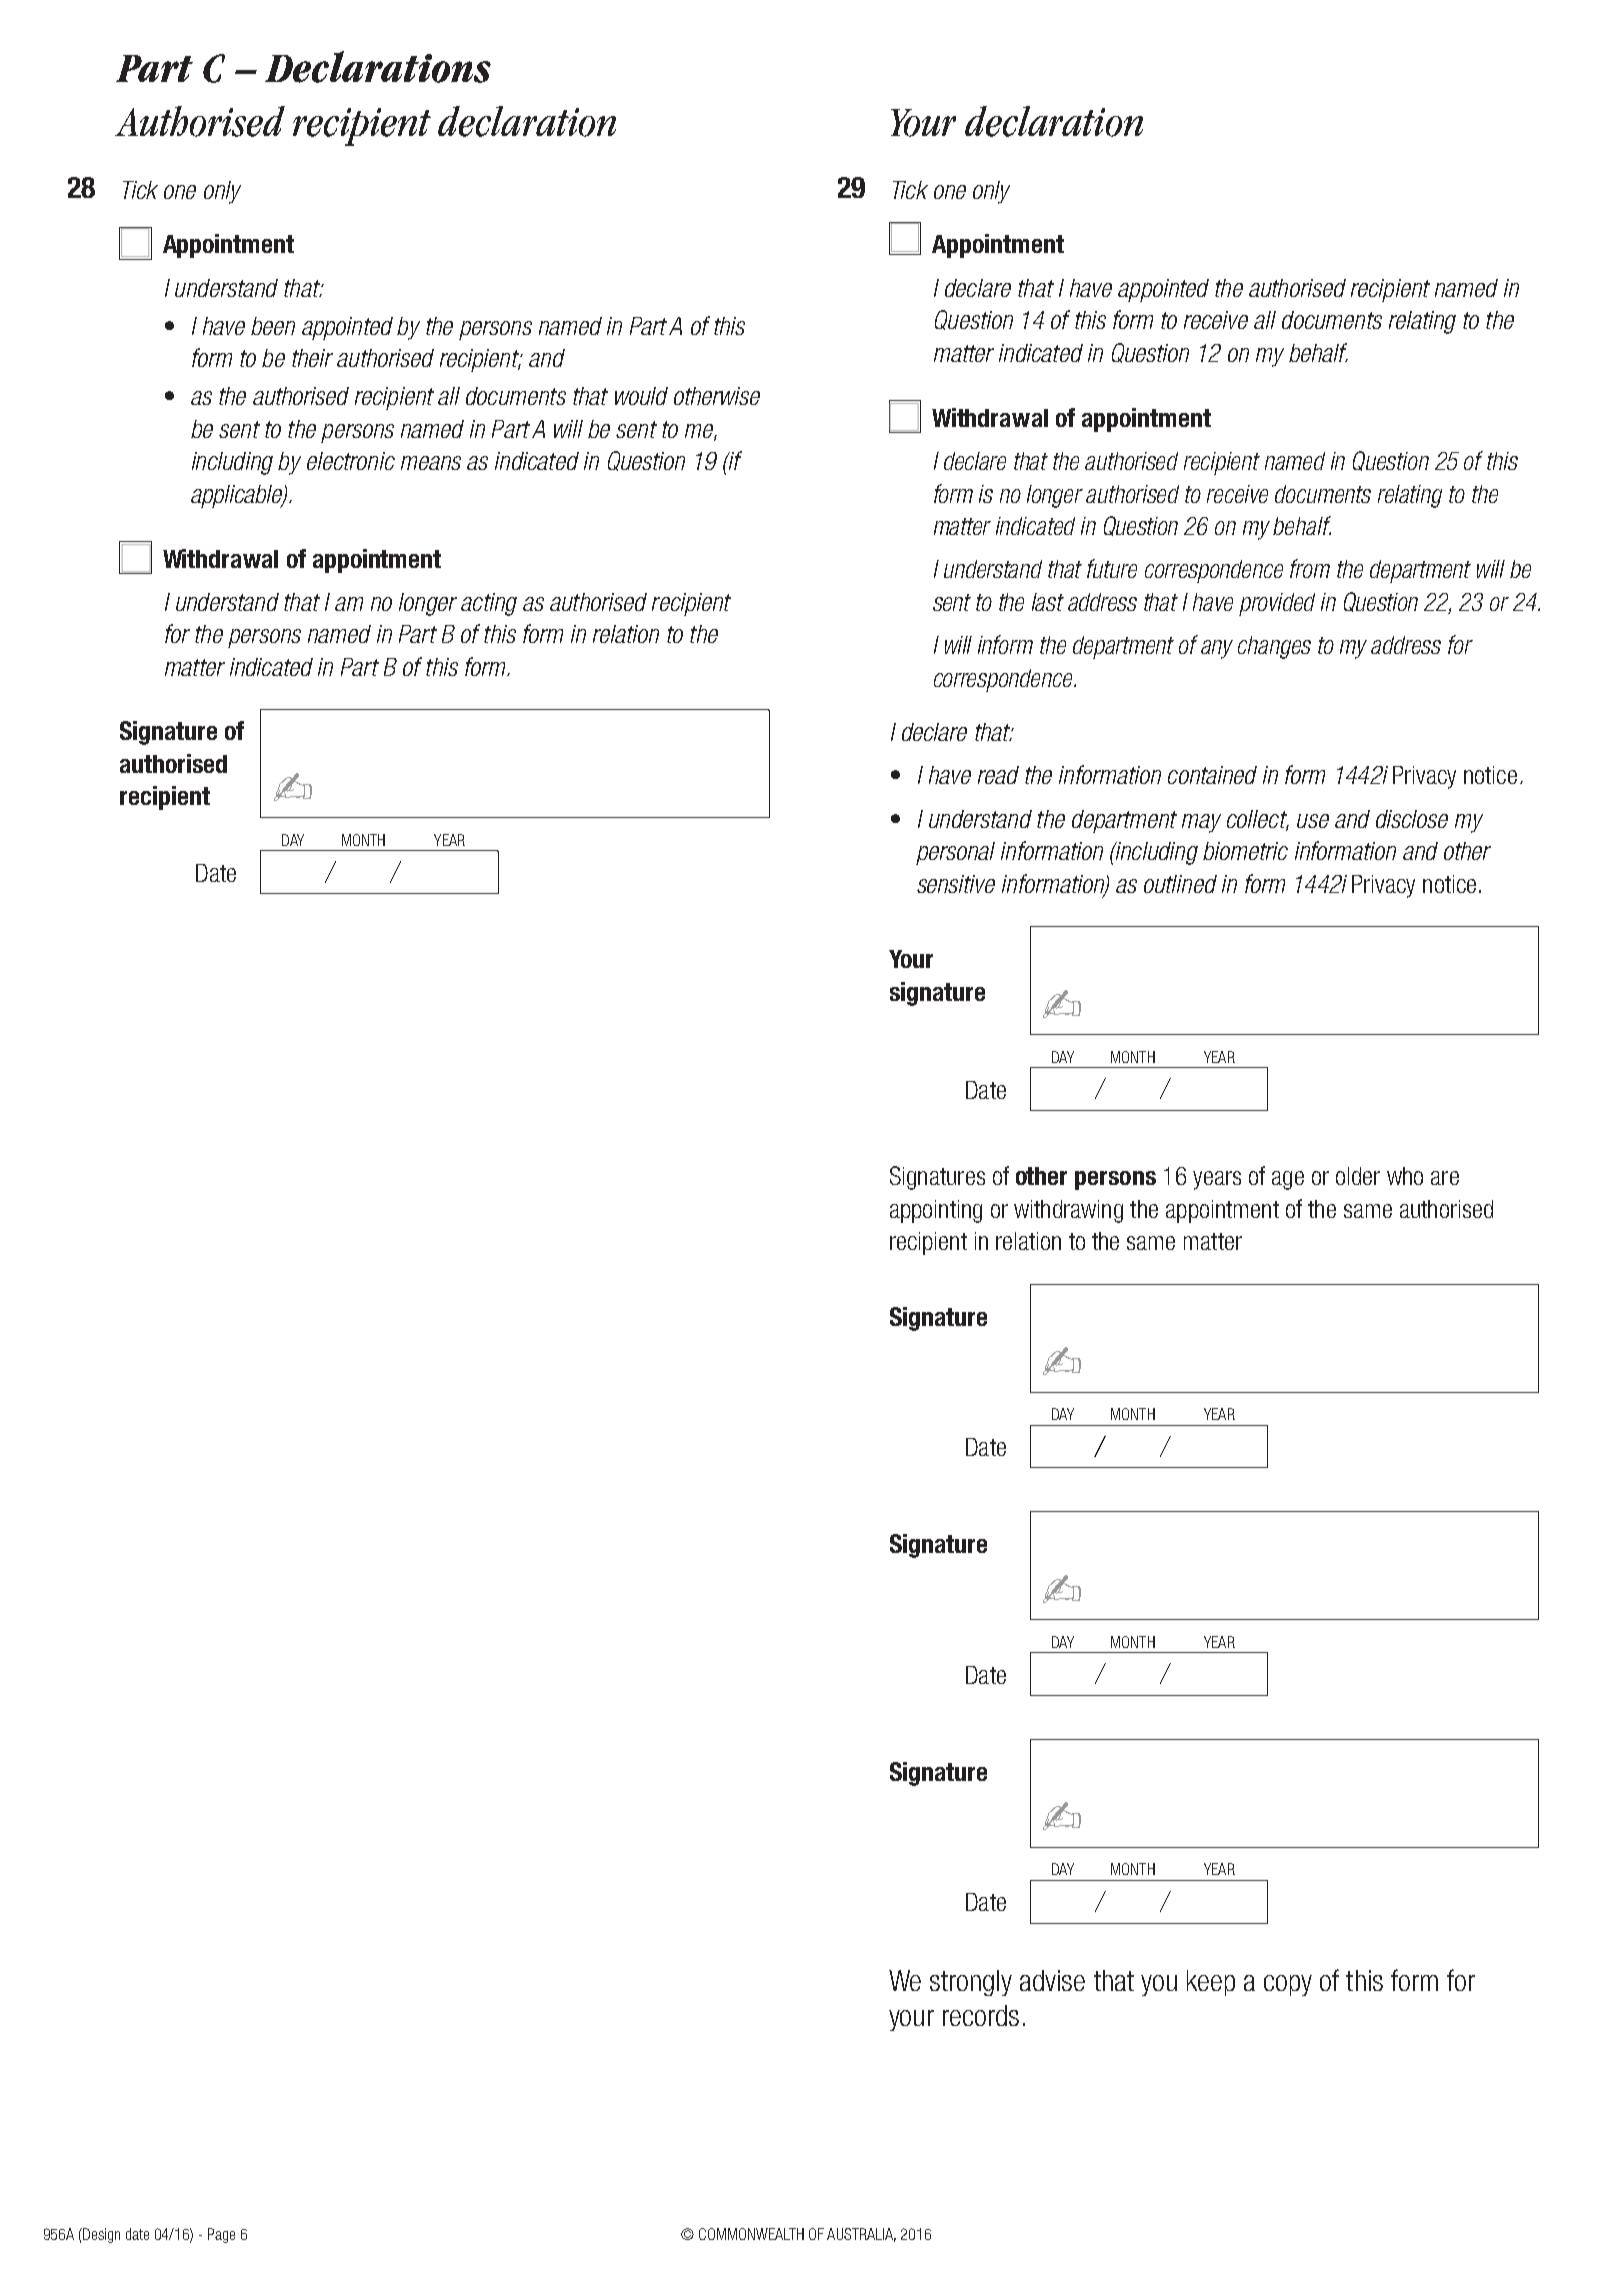 Image resolution: width=1613 pixels, height=2281 pixels. I want to click on older, so click(1358, 1176).
